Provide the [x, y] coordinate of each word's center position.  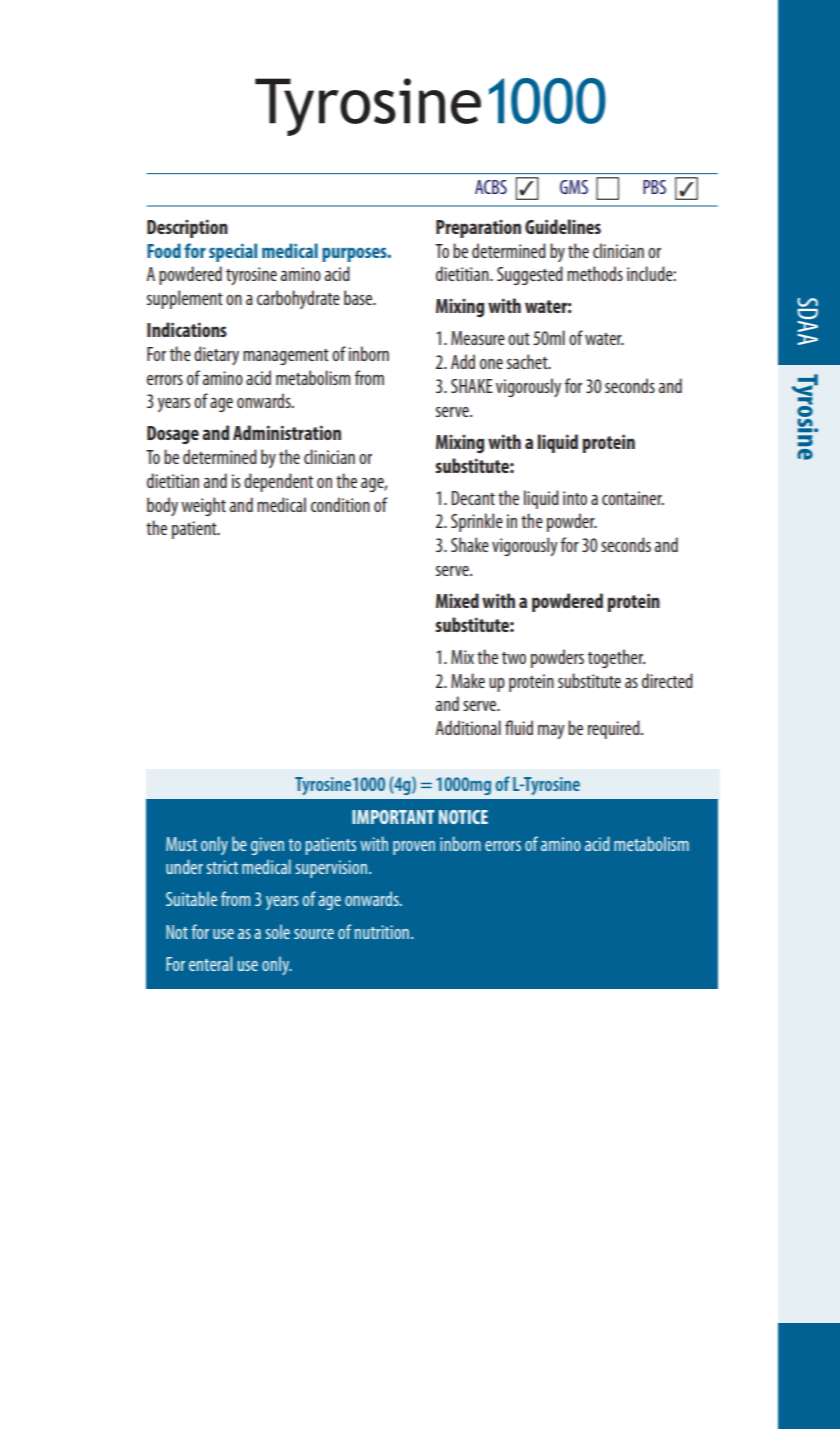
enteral [210, 963]
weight [203, 506]
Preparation [478, 228]
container [633, 498]
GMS [574, 187]
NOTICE [463, 817]
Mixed [457, 600]
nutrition [382, 932]
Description [187, 228]
